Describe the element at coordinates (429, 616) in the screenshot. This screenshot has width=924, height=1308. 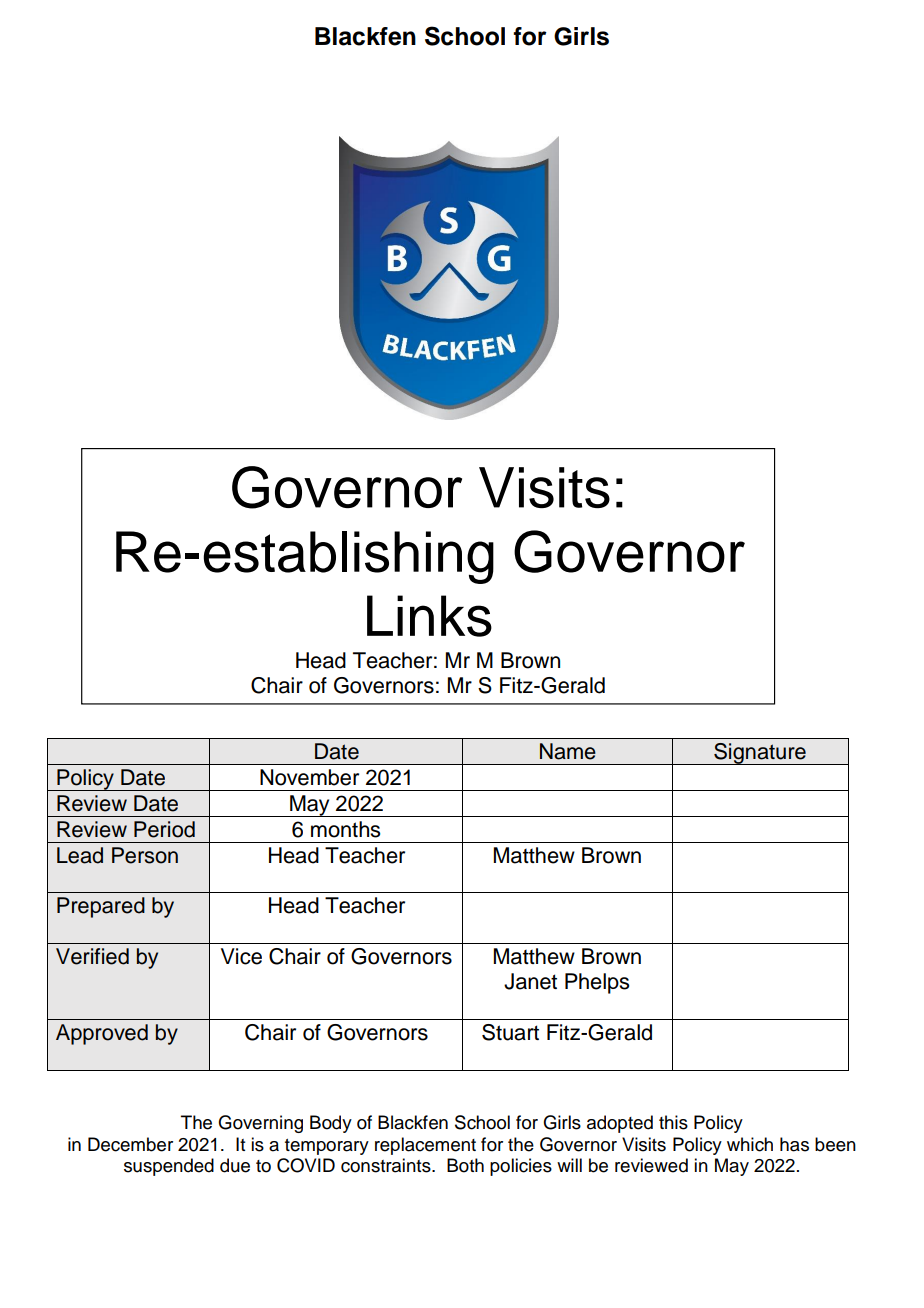
I see `Links` at that location.
